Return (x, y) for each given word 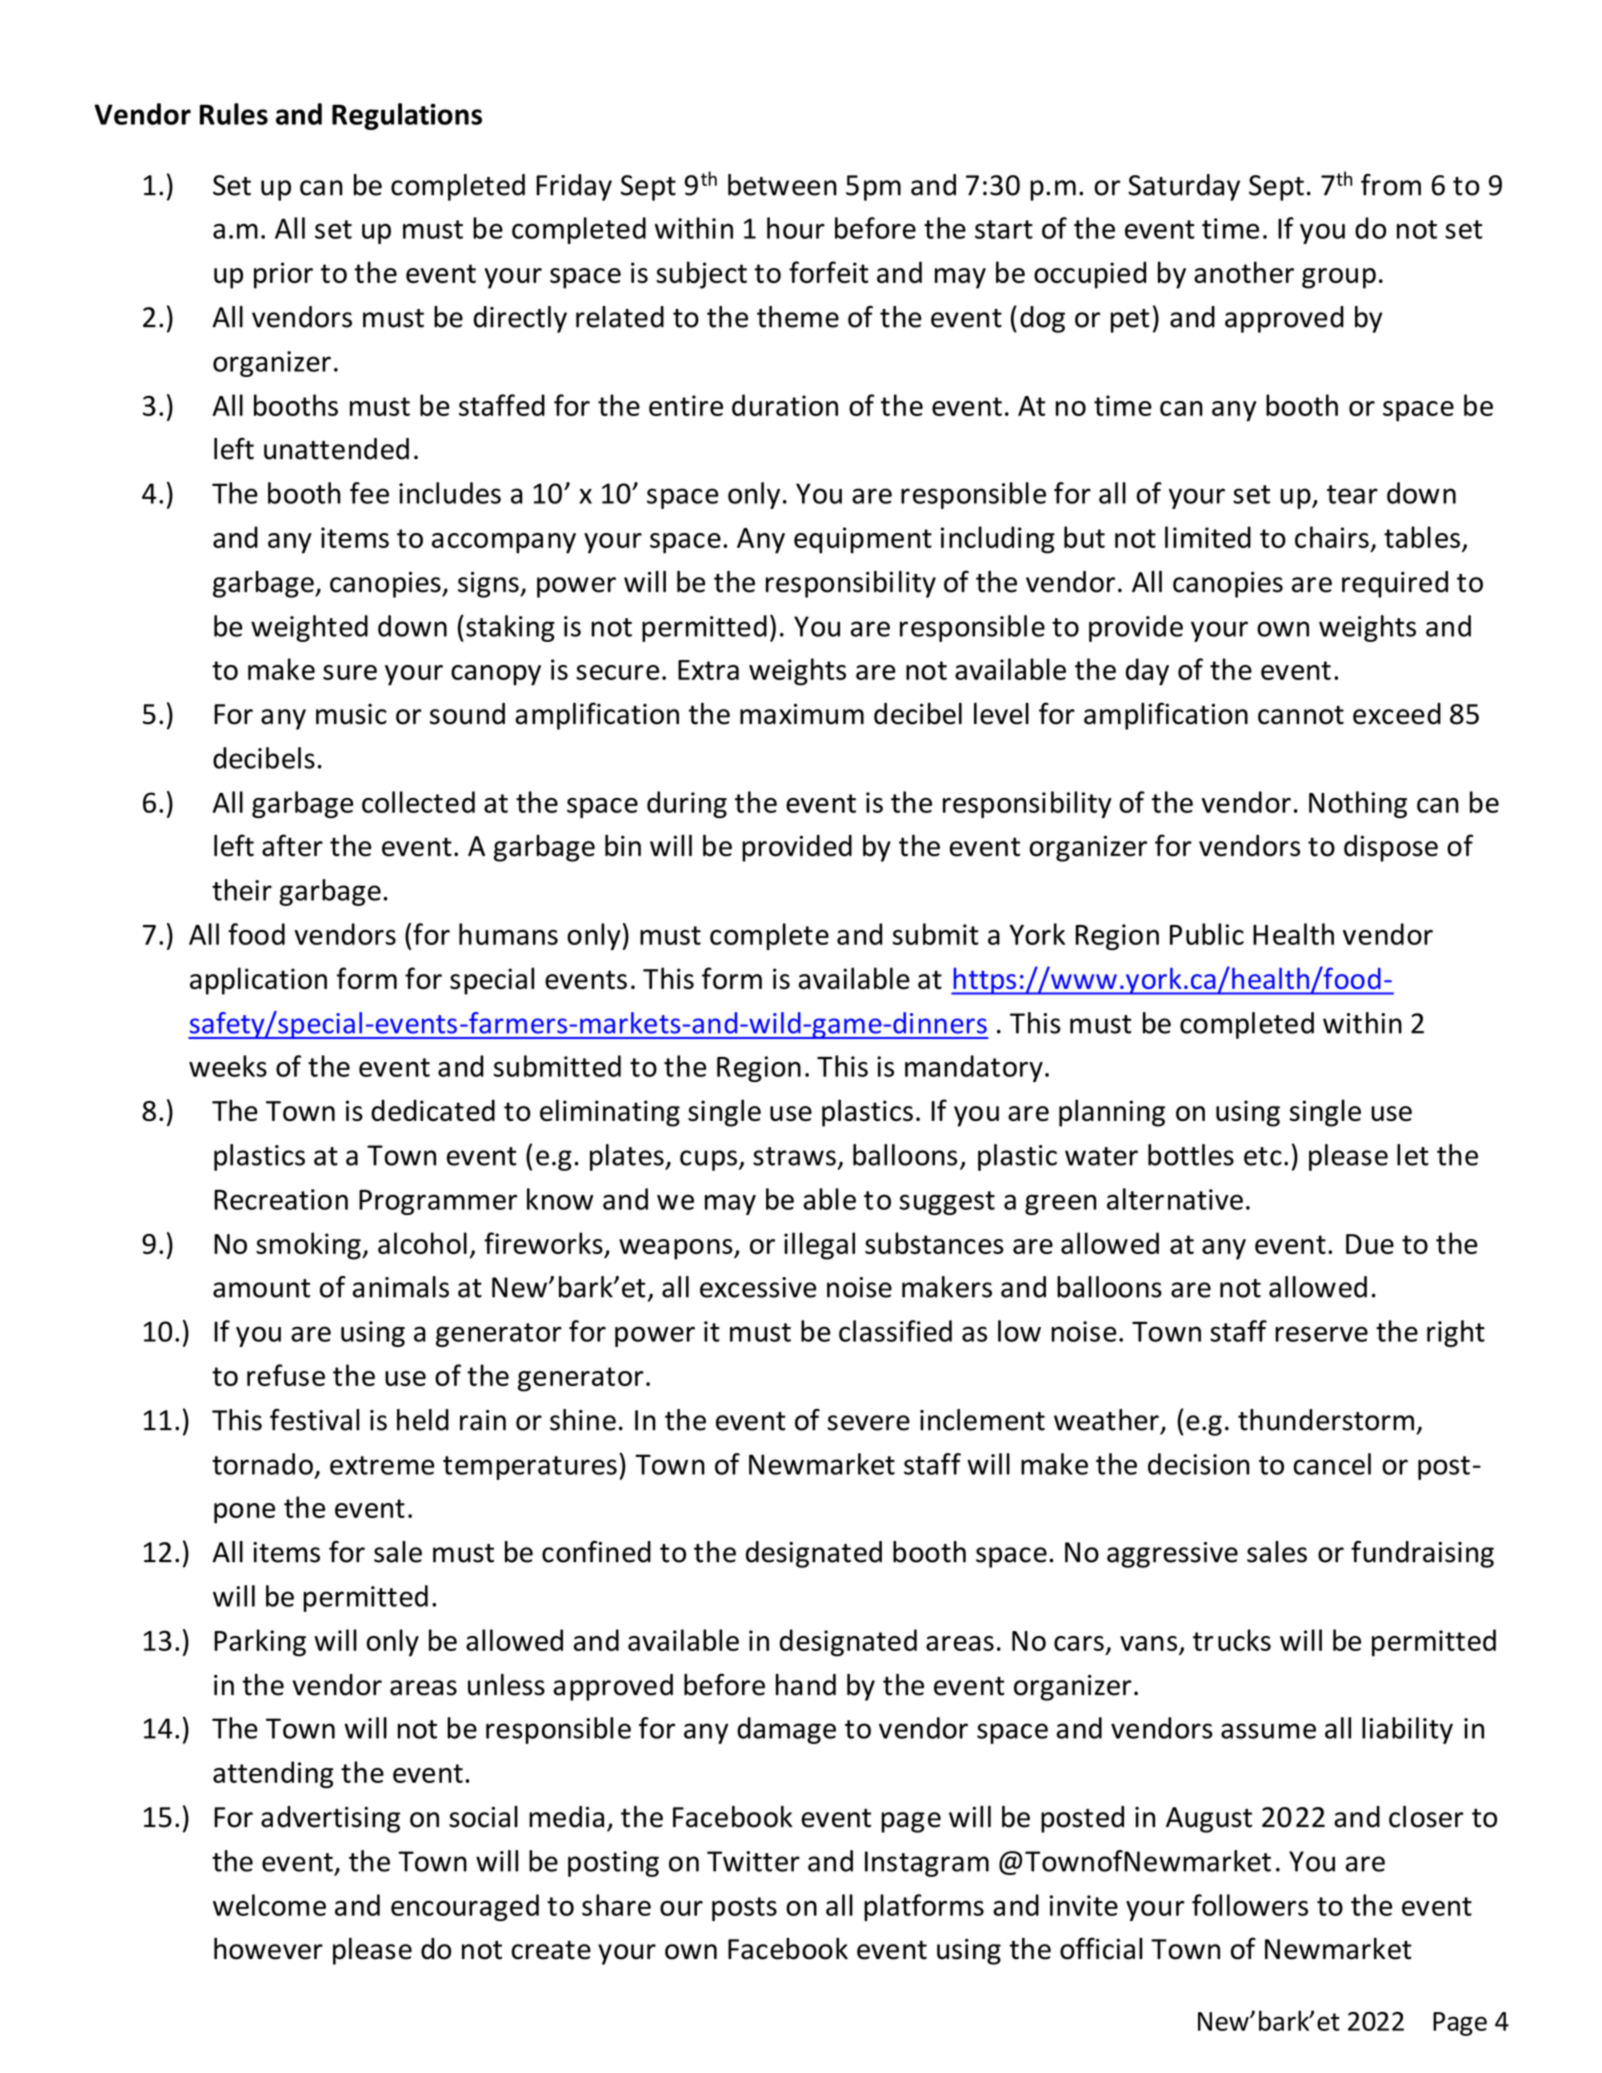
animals (401, 1287)
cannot (1301, 715)
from (1391, 185)
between (782, 185)
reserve (1321, 1334)
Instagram (927, 1864)
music (351, 714)
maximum (802, 714)
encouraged (465, 1907)
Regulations (407, 116)
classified (895, 1331)
